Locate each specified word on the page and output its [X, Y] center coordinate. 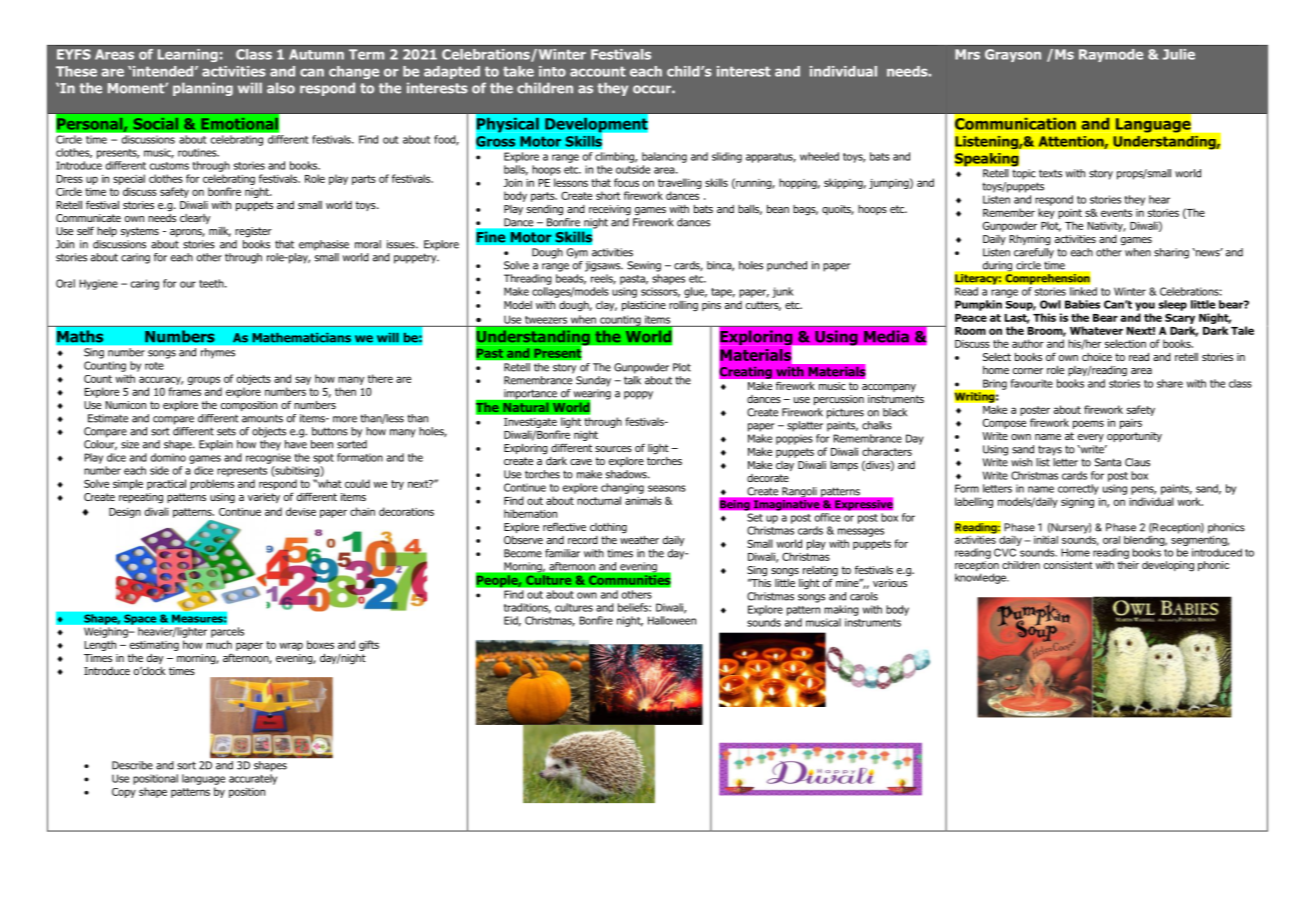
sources [613, 449]
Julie [1179, 54]
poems [1088, 424]
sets [226, 431]
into [552, 71]
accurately [253, 779]
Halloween [672, 620]
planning [203, 89]
